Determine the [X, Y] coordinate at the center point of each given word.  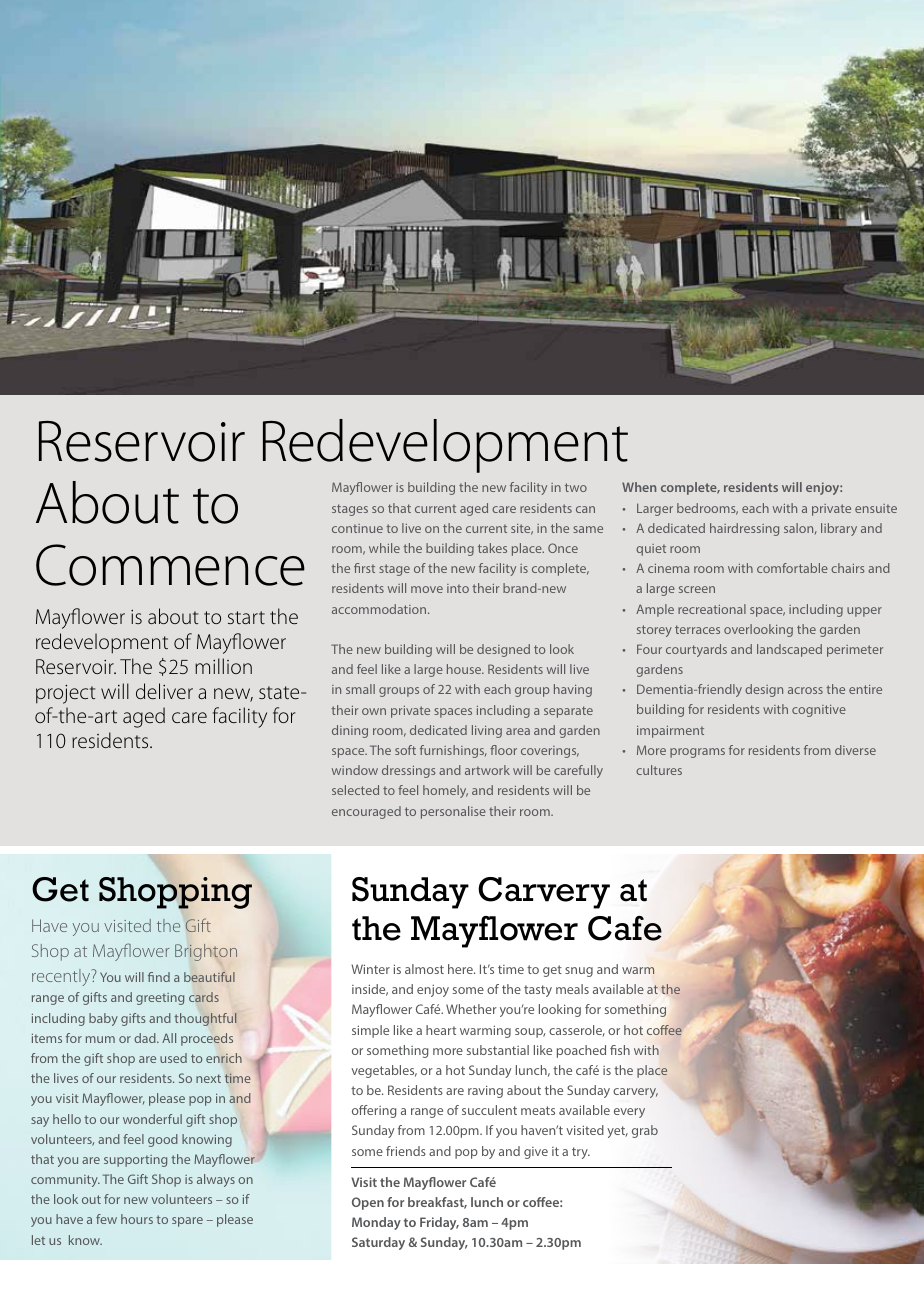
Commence [170, 565]
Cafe [625, 928]
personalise [453, 812]
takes [492, 548]
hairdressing [744, 529]
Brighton [206, 952]
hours [137, 1219]
